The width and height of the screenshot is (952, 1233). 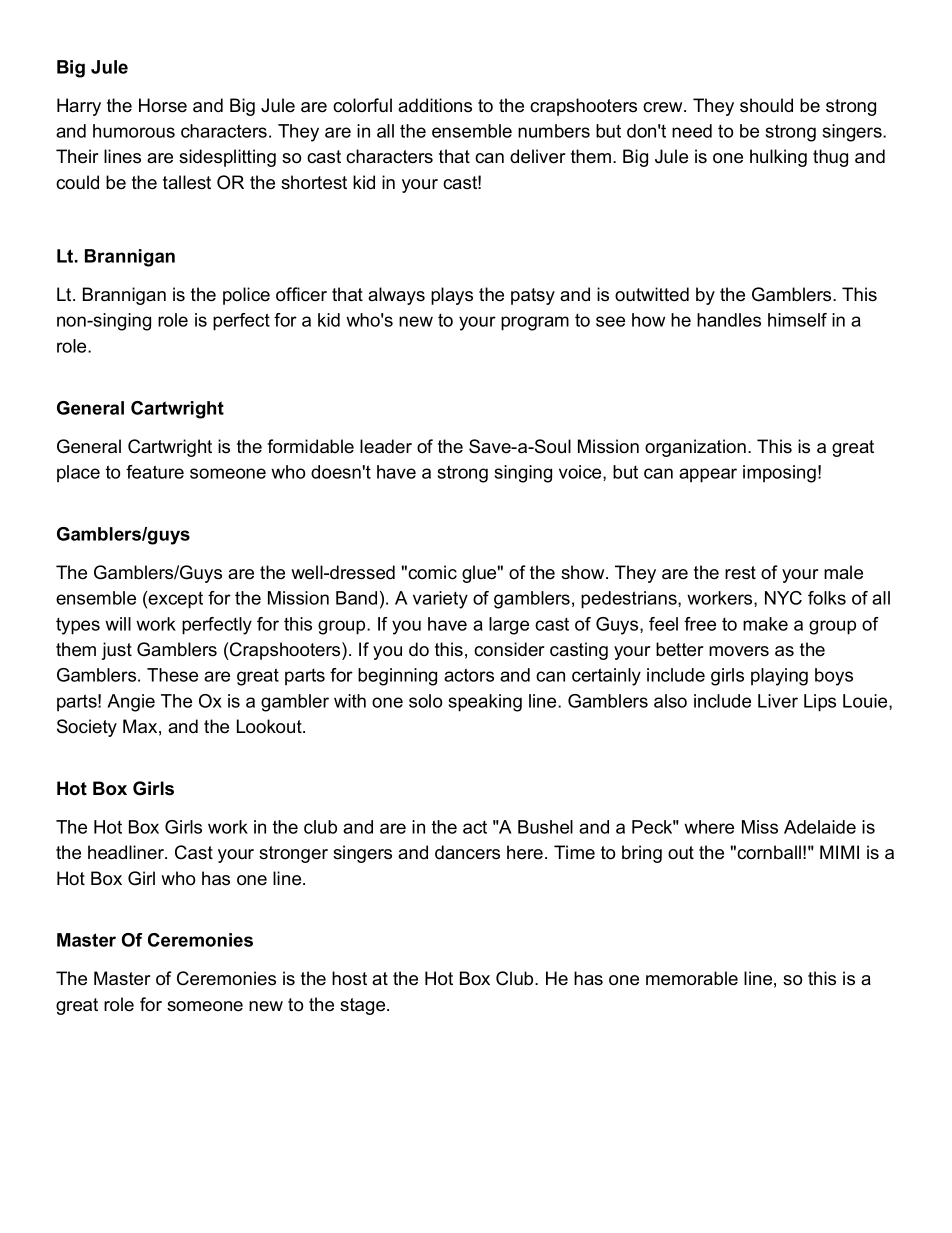 What do you see at coordinates (134, 131) in the screenshot?
I see `humorous` at bounding box center [134, 131].
